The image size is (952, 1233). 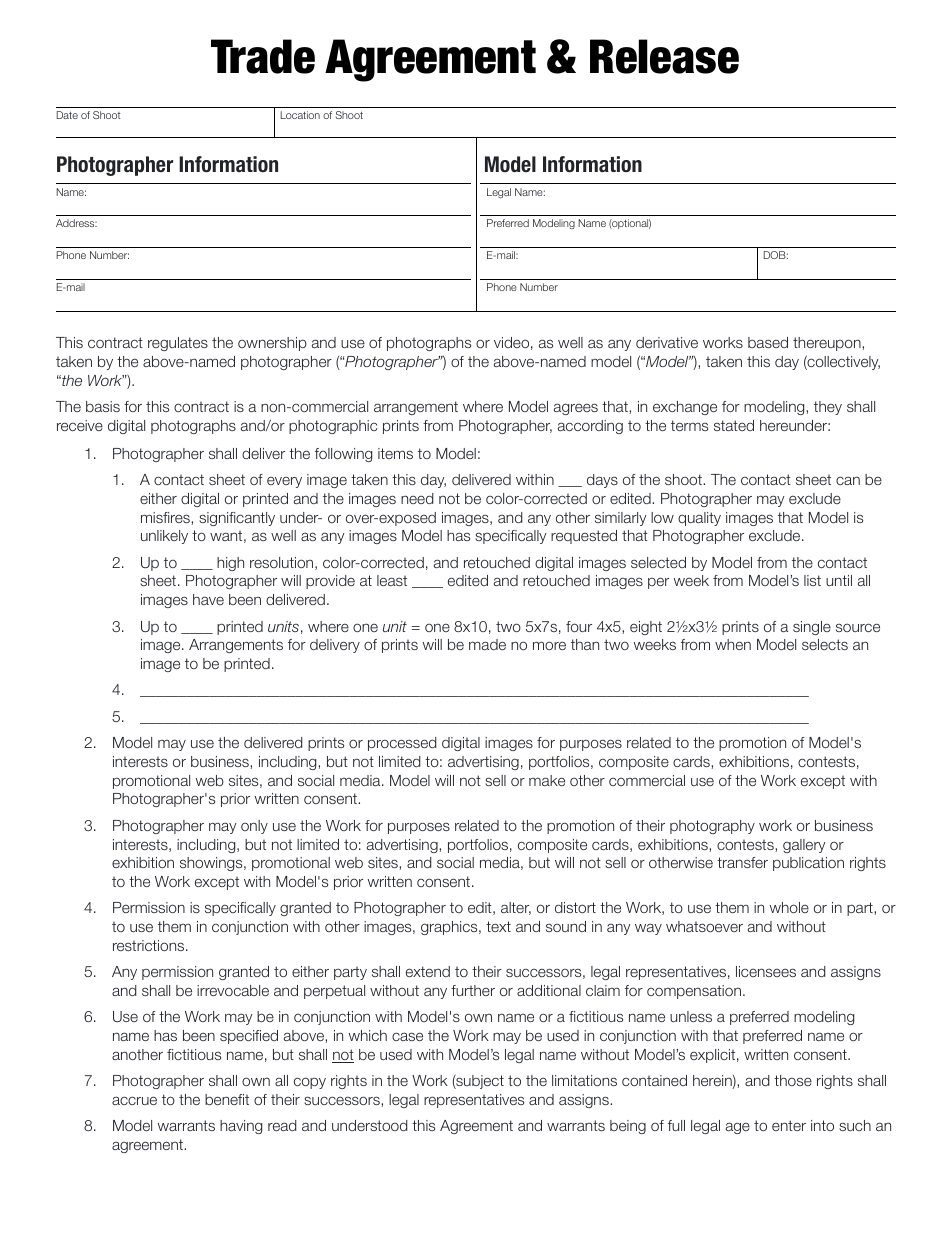 What do you see at coordinates (402, 744) in the screenshot?
I see `processed` at bounding box center [402, 744].
